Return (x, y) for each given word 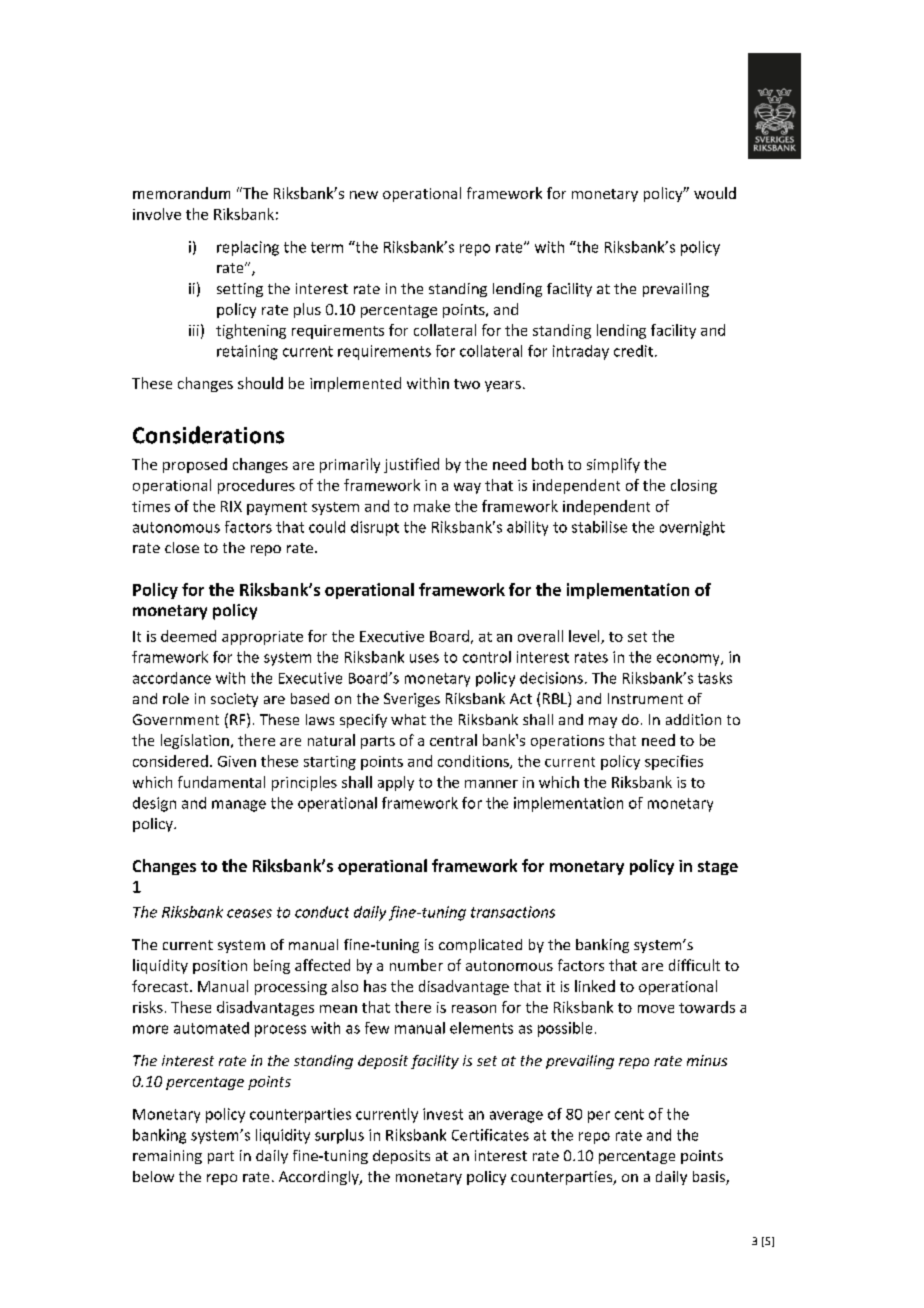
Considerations (208, 435)
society (234, 700)
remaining (167, 1157)
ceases (249, 913)
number (416, 965)
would (715, 193)
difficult (694, 965)
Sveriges (412, 700)
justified (411, 465)
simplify (613, 465)
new (364, 195)
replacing (248, 248)
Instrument (645, 698)
